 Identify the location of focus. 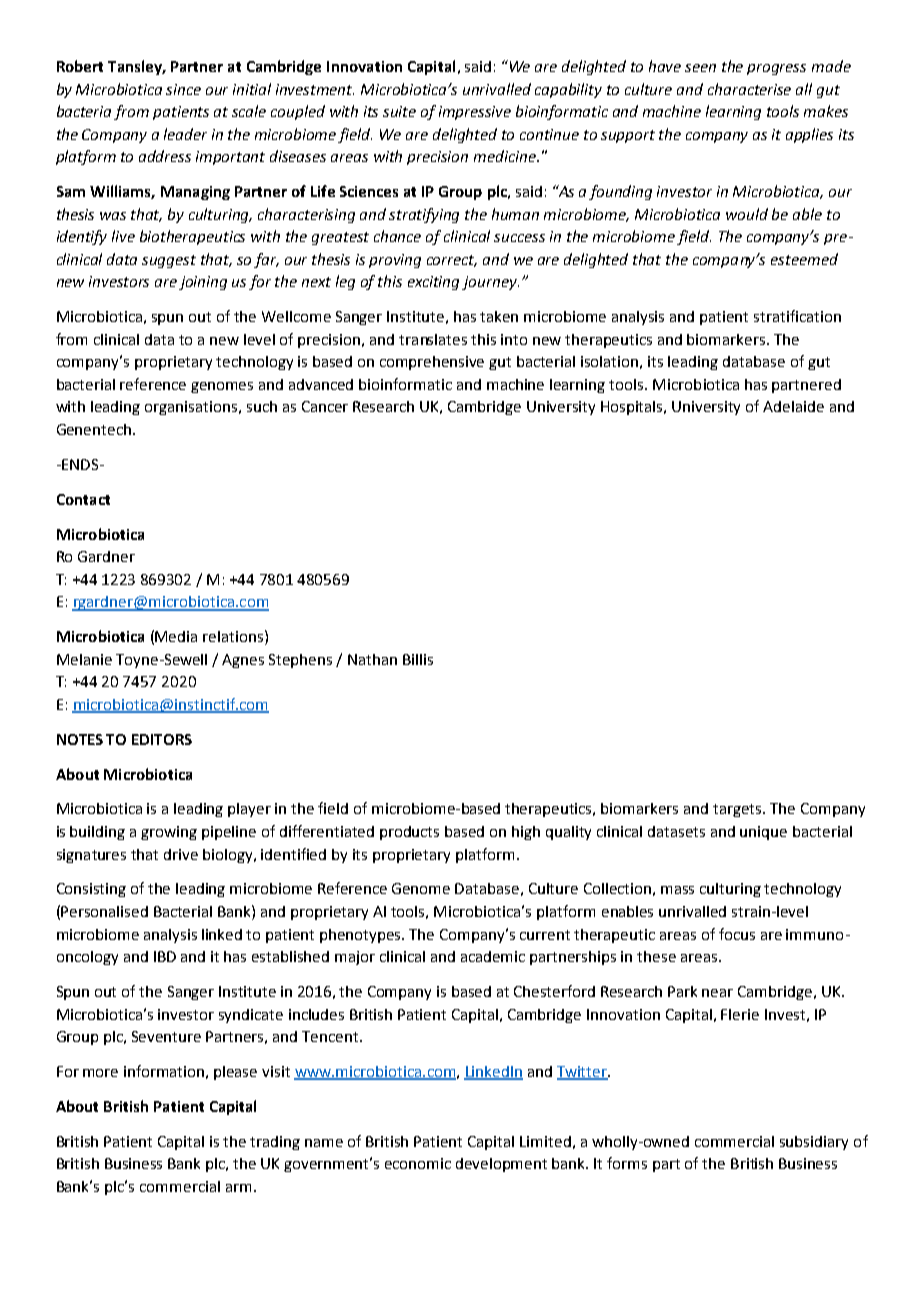
(737, 934).
